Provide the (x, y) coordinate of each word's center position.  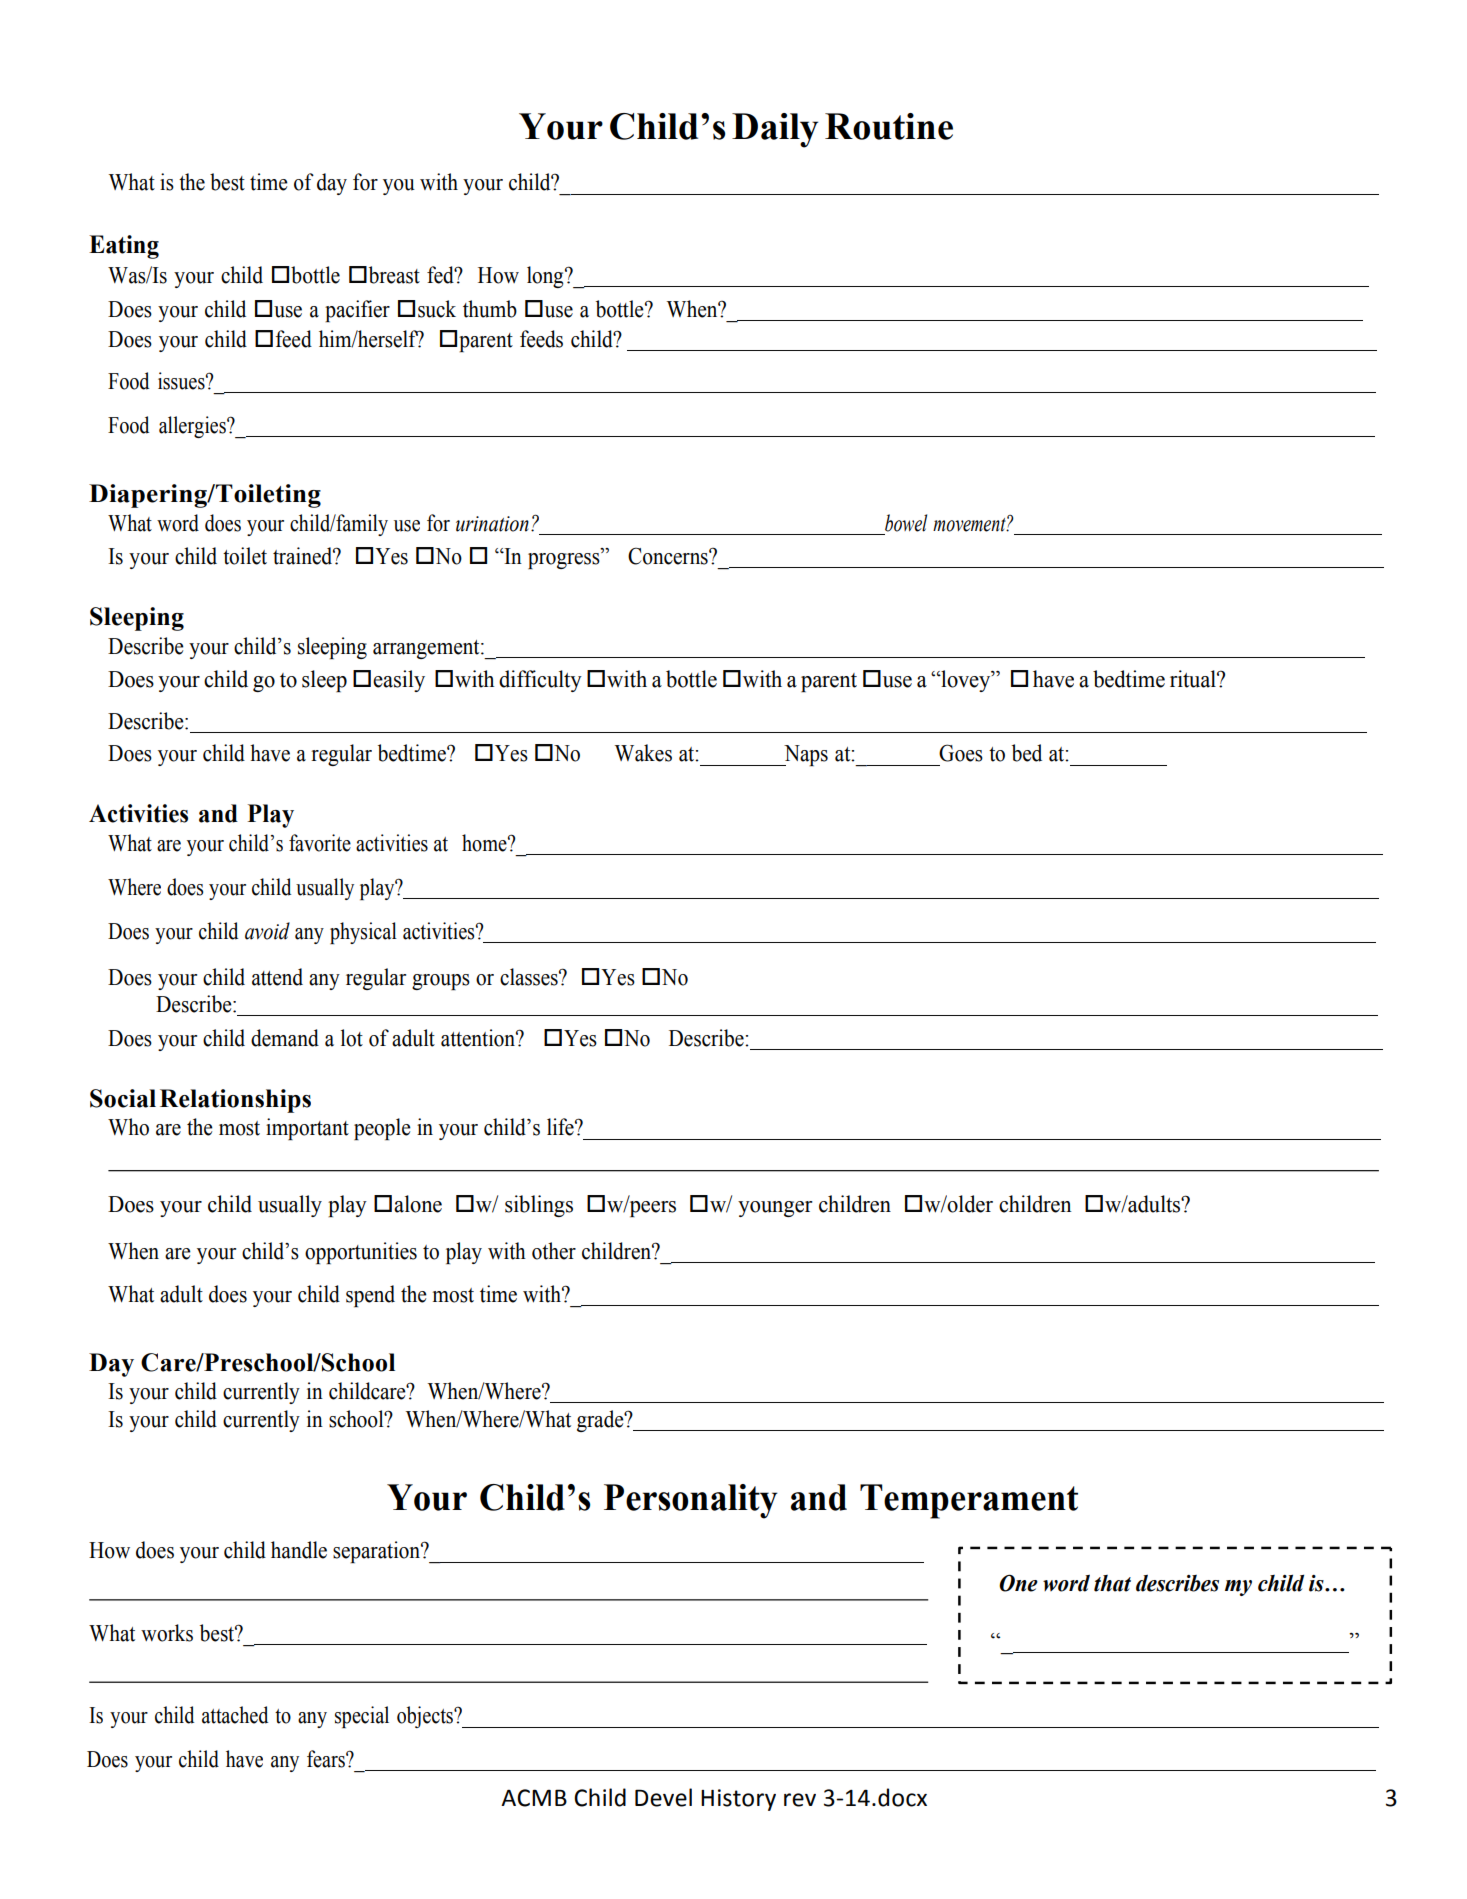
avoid (267, 931)
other (554, 1251)
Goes (961, 753)
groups (441, 982)
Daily (775, 130)
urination (492, 524)
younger (775, 1209)
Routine (889, 126)
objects (426, 1717)
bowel (906, 523)
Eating (124, 247)
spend (370, 1296)
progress (565, 560)
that (1112, 1583)
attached (235, 1715)
